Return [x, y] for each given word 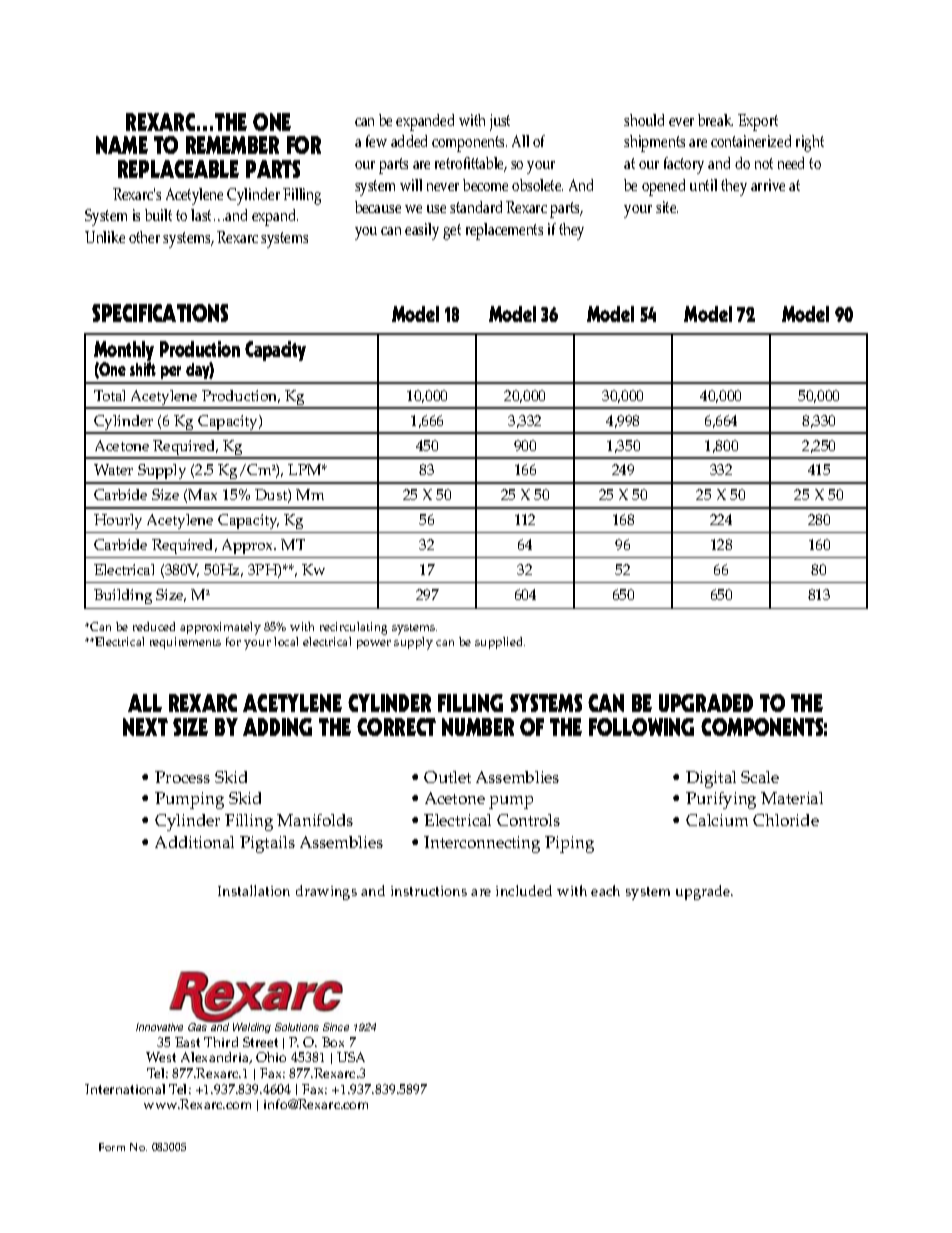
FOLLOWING [641, 727]
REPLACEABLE [178, 169]
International [125, 1089]
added [409, 141]
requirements [185, 643]
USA [351, 1057]
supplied [500, 643]
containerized [751, 141]
